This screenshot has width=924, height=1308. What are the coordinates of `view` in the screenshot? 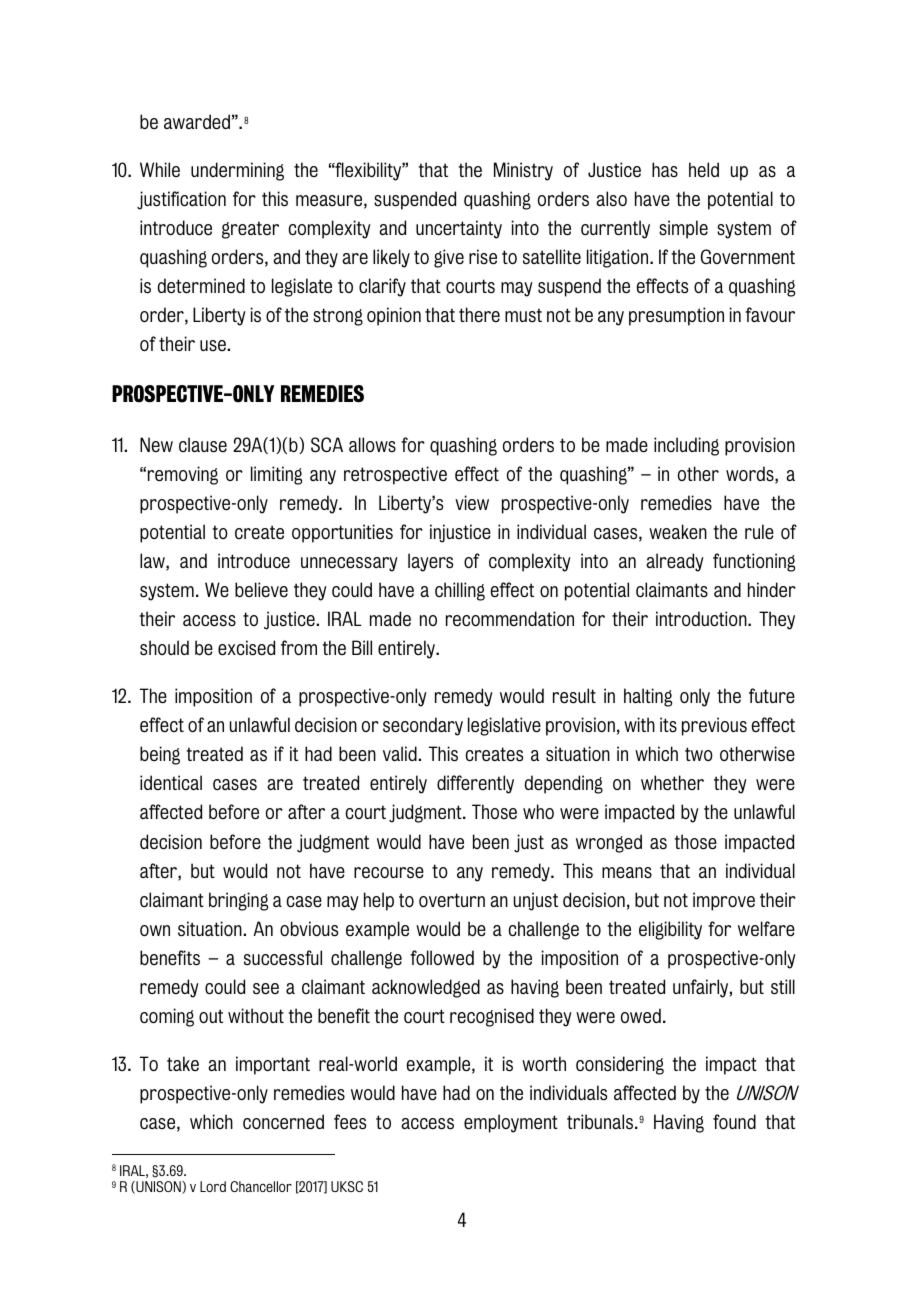 It's located at (472, 502).
